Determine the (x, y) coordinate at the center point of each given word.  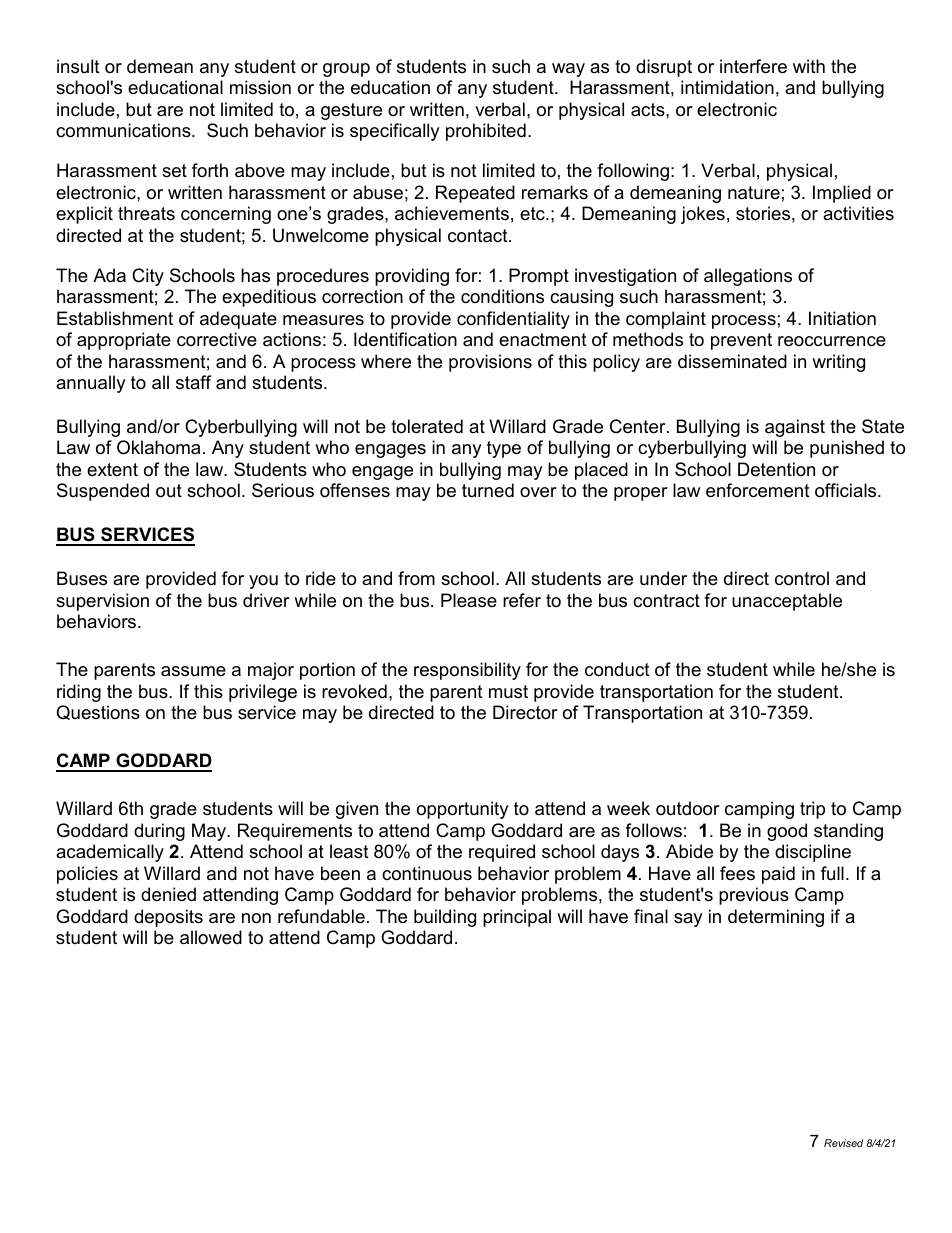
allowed (211, 937)
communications (124, 130)
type (504, 449)
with (809, 66)
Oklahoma (158, 447)
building (445, 918)
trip (812, 810)
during (159, 832)
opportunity (463, 810)
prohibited (486, 132)
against (795, 428)
